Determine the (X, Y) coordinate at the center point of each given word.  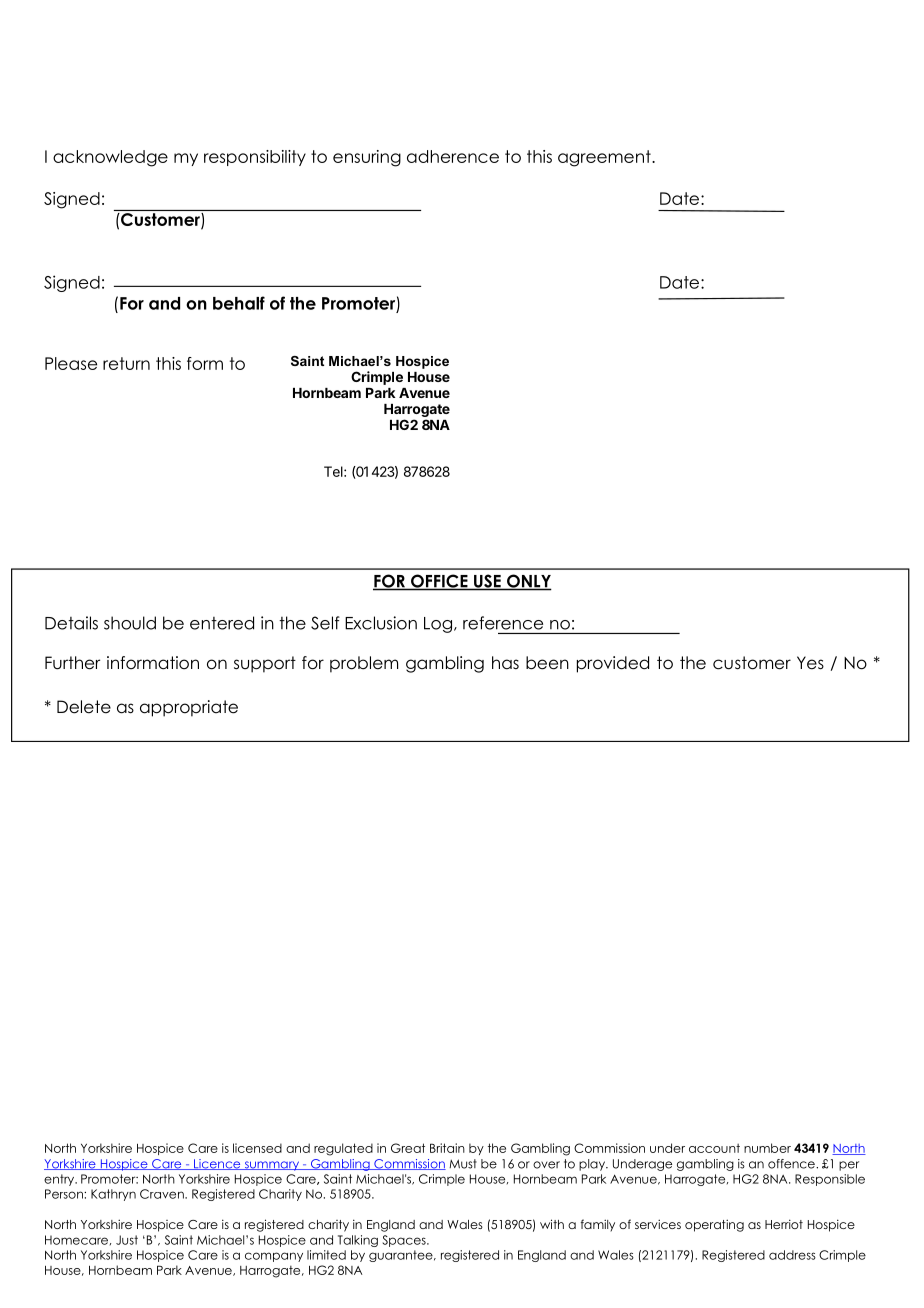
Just (127, 1240)
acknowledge (110, 158)
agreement (605, 158)
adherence (453, 156)
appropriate (189, 708)
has (505, 663)
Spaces (405, 1241)
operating (714, 1225)
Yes (810, 663)
